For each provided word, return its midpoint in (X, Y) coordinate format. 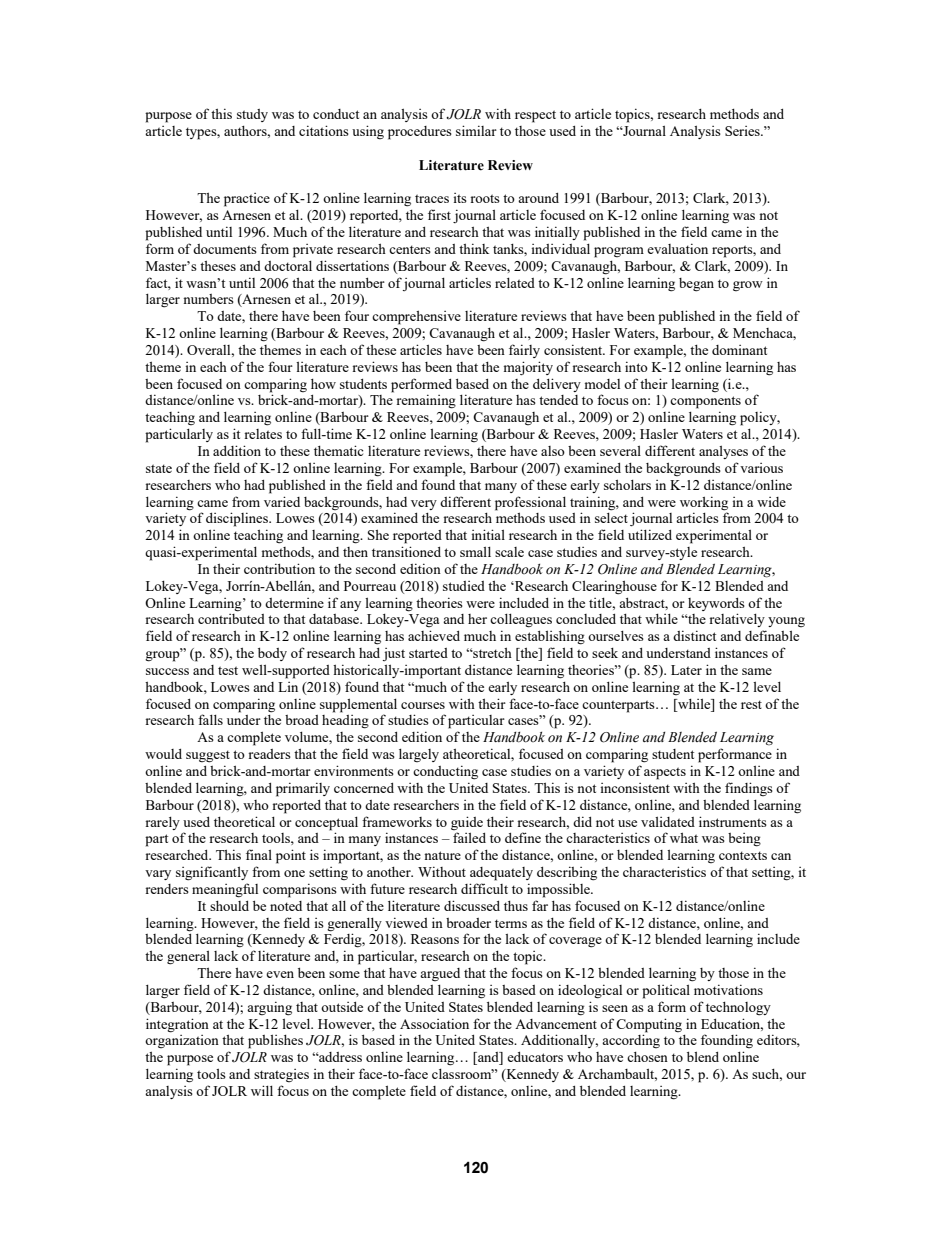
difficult (484, 888)
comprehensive (416, 318)
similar (476, 130)
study (252, 115)
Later (686, 670)
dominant (739, 350)
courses (423, 705)
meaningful (225, 890)
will (262, 1090)
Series (743, 131)
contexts (743, 855)
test (228, 670)
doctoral (288, 266)
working (704, 503)
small (475, 552)
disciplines (238, 519)
